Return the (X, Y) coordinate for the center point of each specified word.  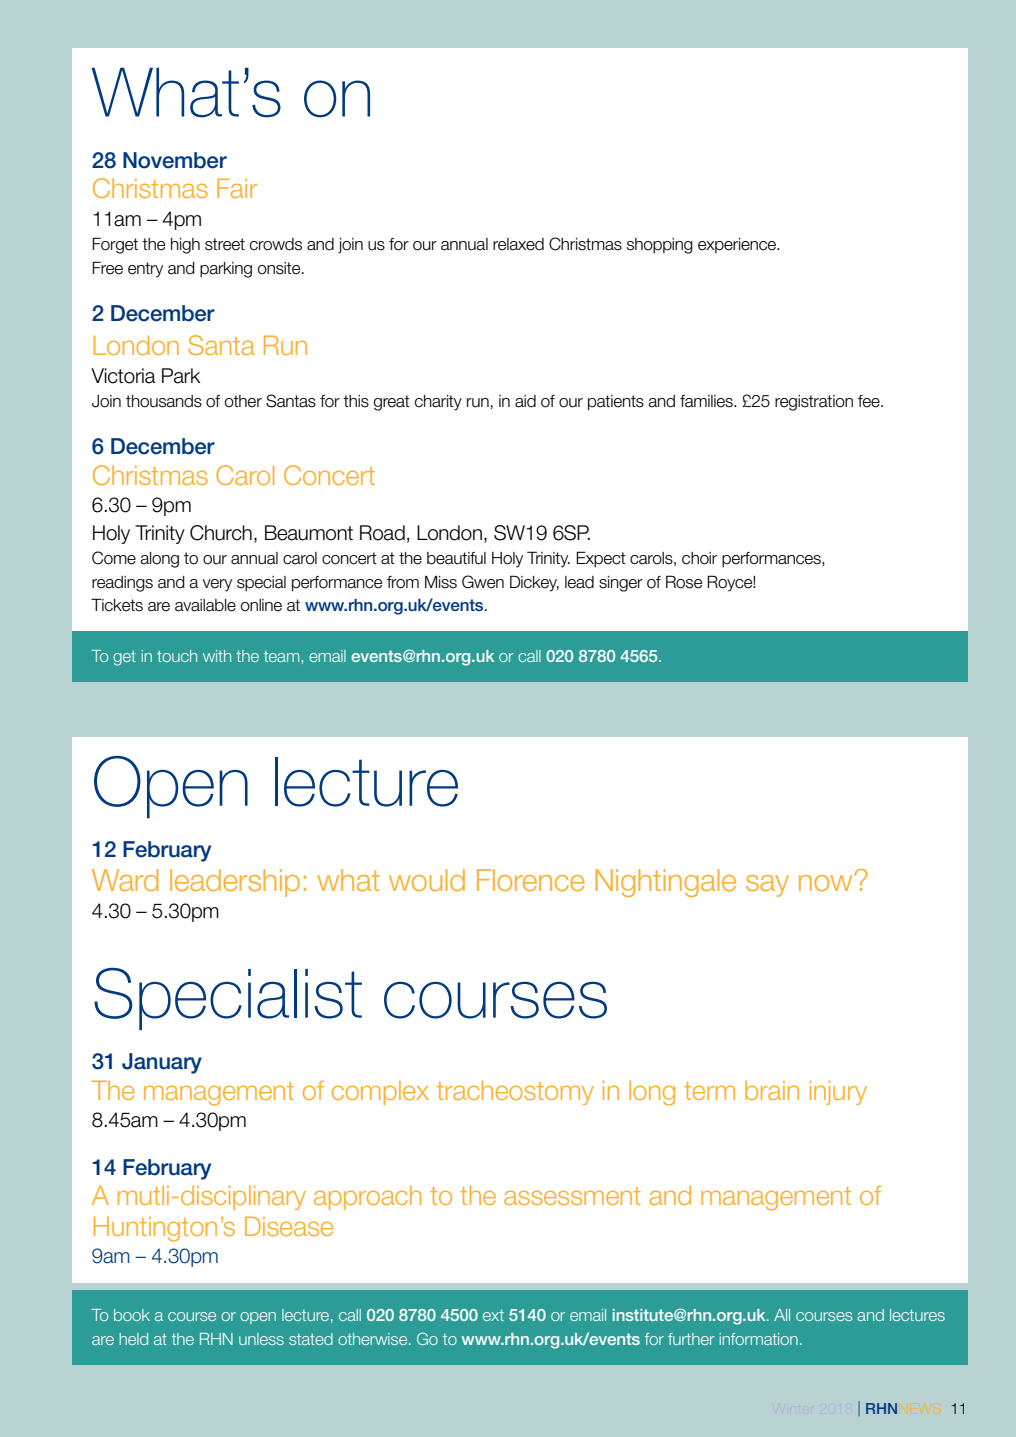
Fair (237, 188)
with (217, 656)
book (132, 1315)
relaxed (518, 244)
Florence (531, 880)
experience (738, 245)
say (767, 886)
